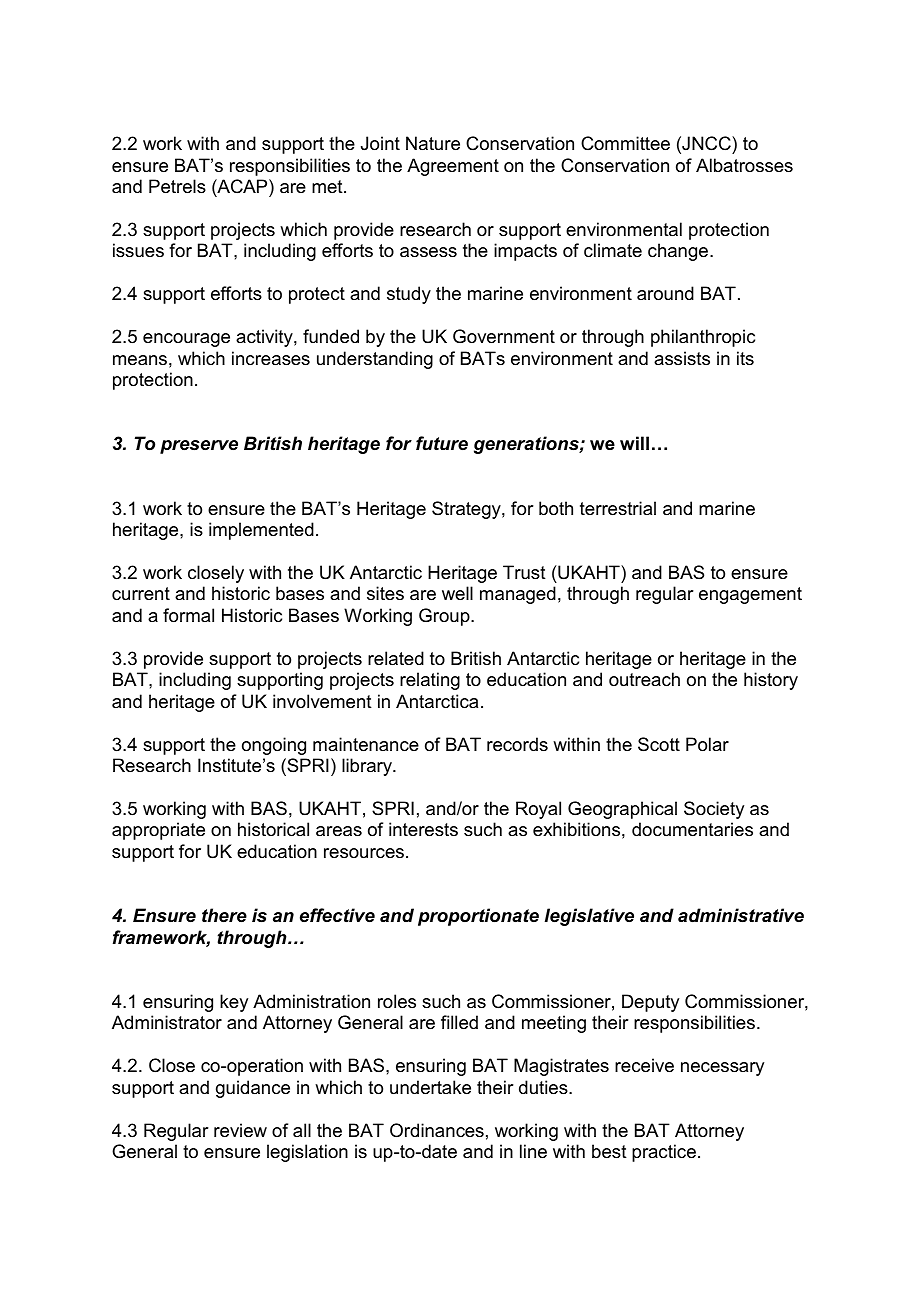 The image size is (924, 1308). I want to click on there, so click(224, 915).
